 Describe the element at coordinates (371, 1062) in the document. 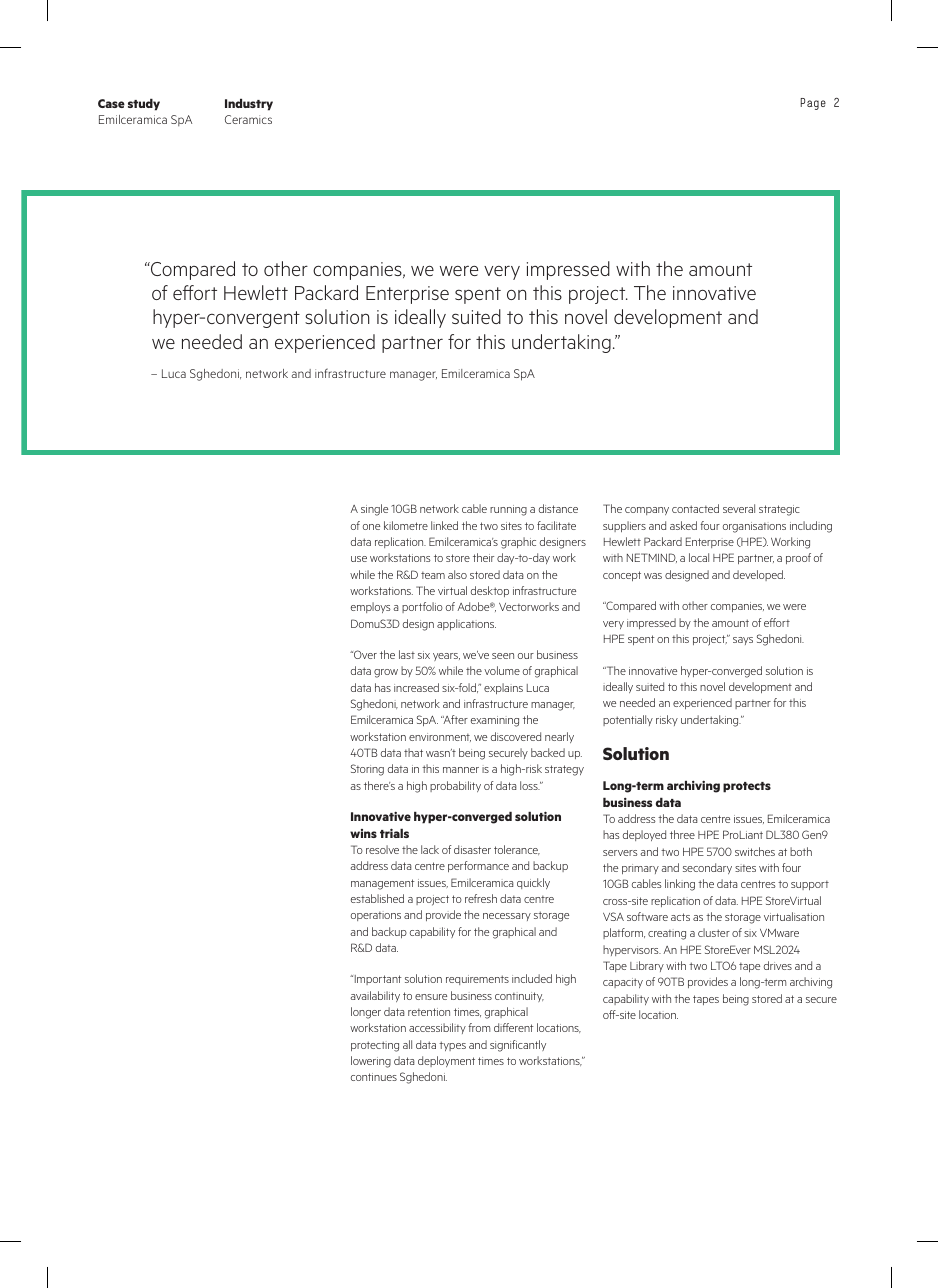

I see `lowering` at that location.
